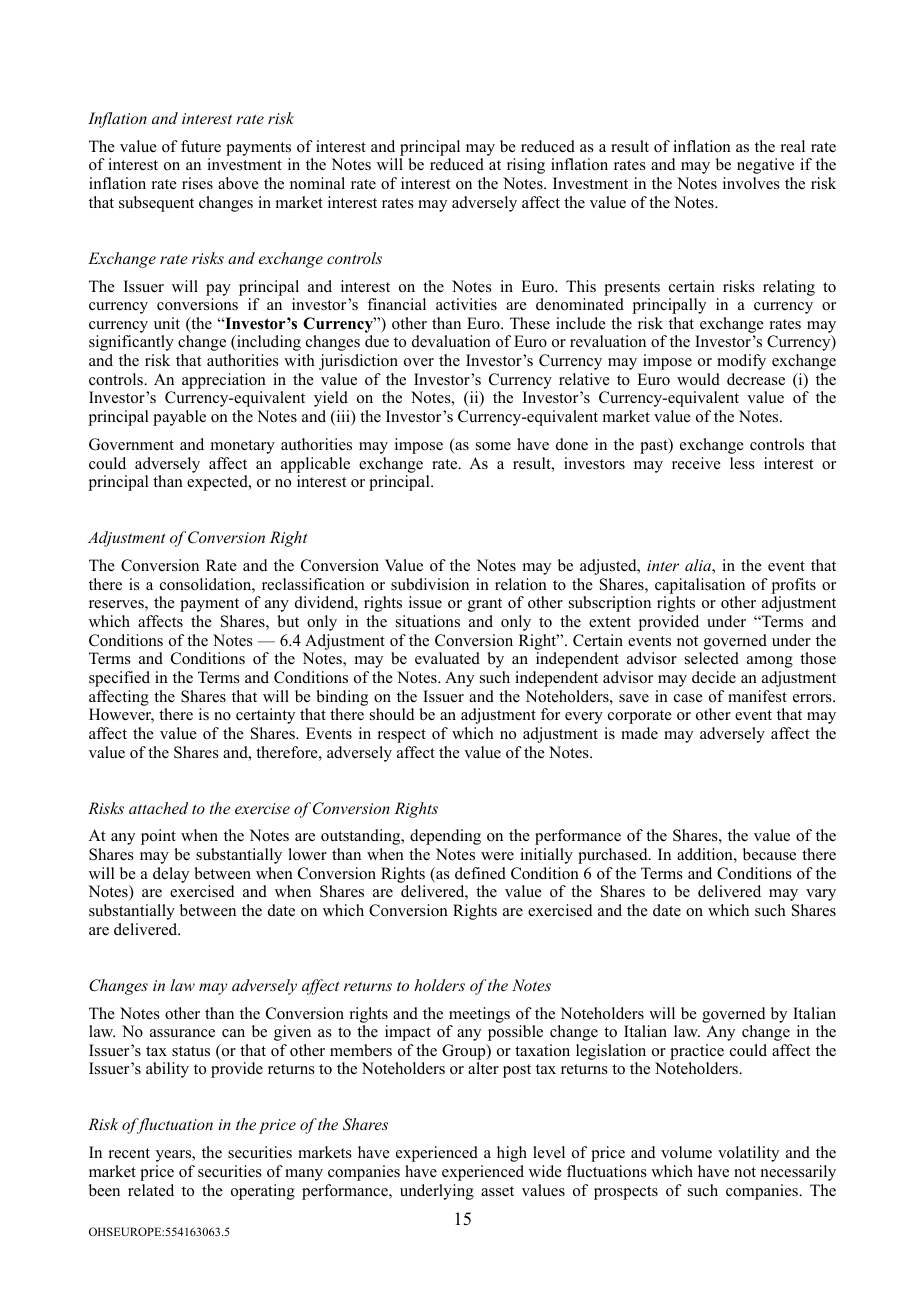  I want to click on rising, so click(526, 166).
